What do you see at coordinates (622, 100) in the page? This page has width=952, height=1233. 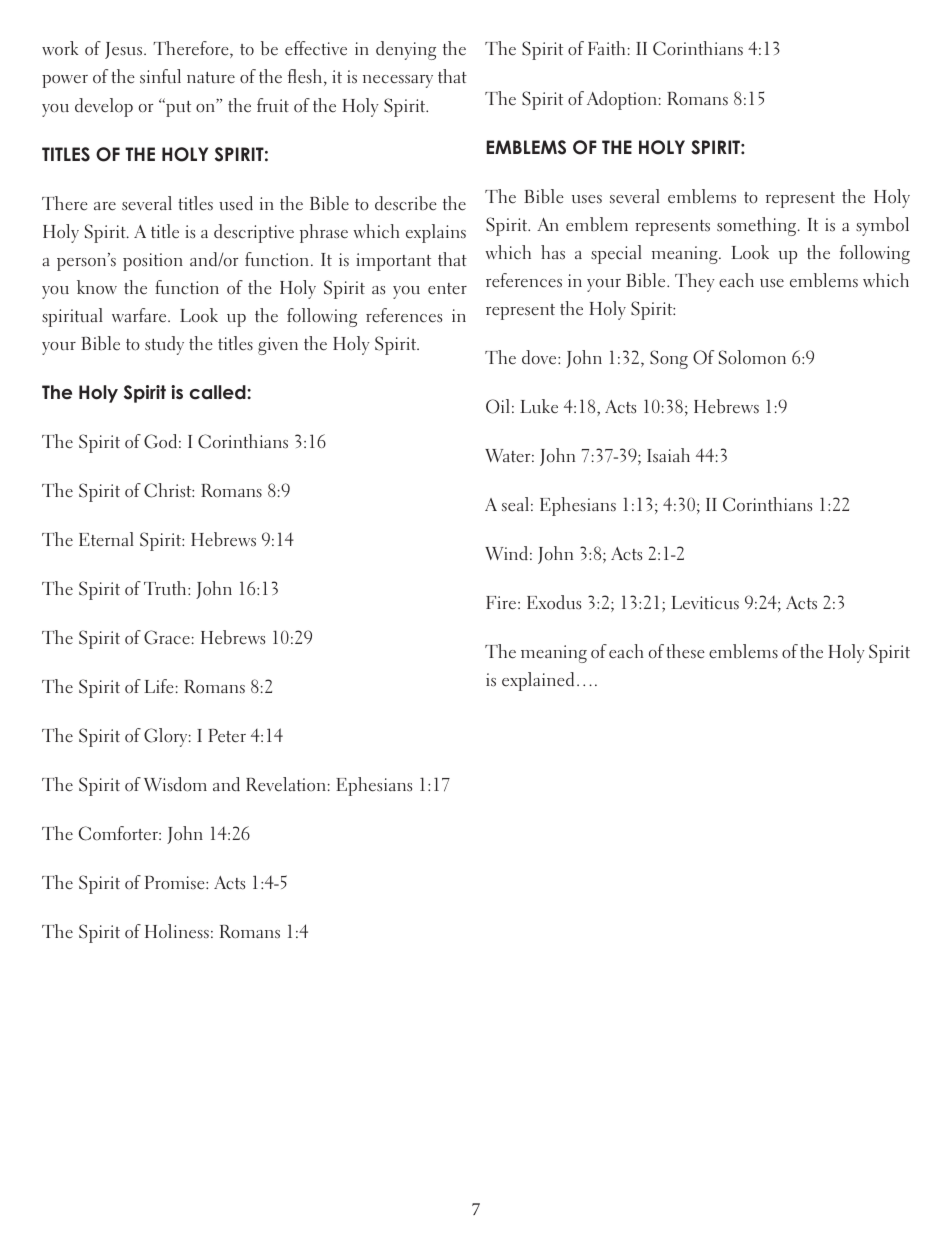 I see `Adoption` at bounding box center [622, 100].
